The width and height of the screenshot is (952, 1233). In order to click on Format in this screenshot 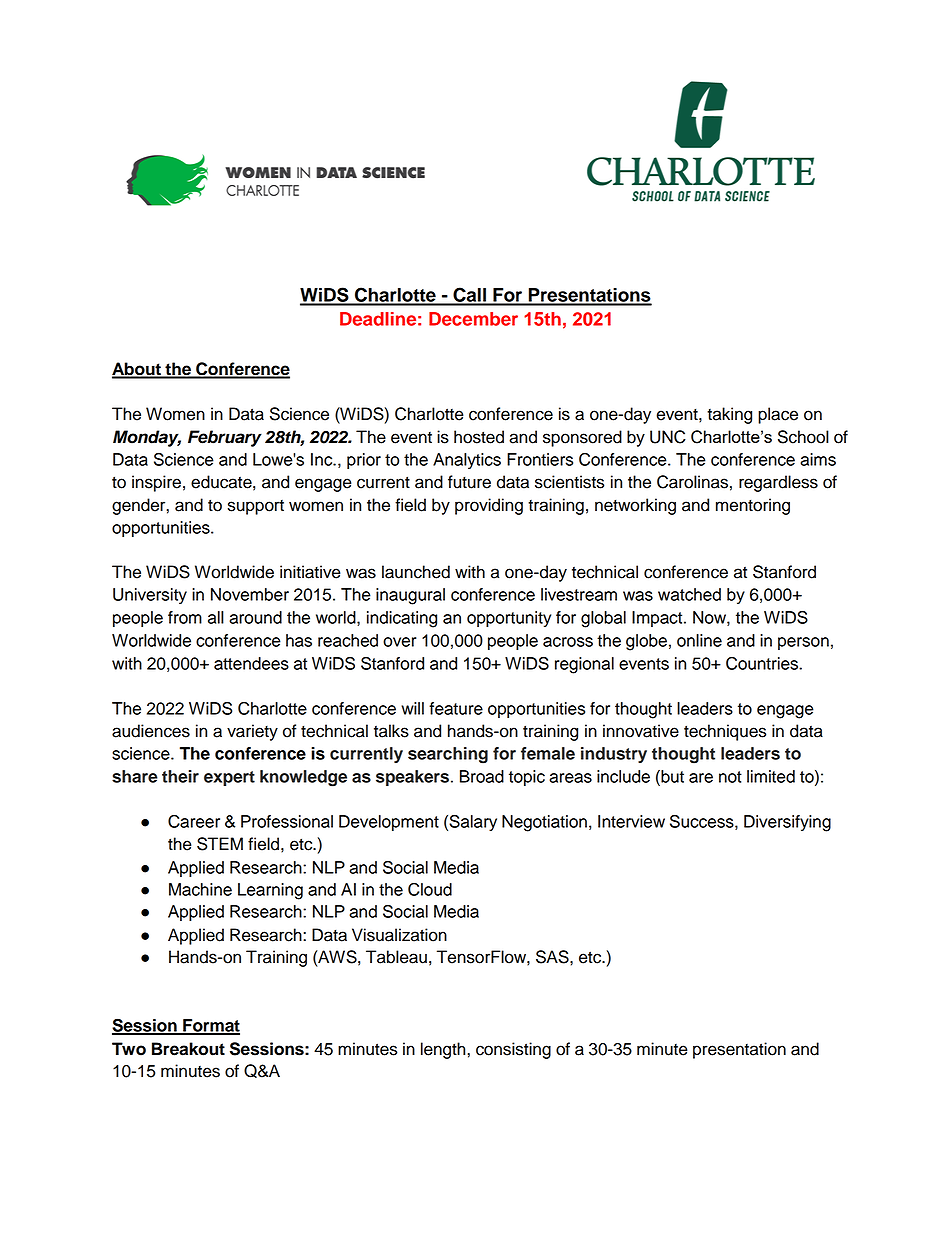, I will do `click(210, 1026)`.
